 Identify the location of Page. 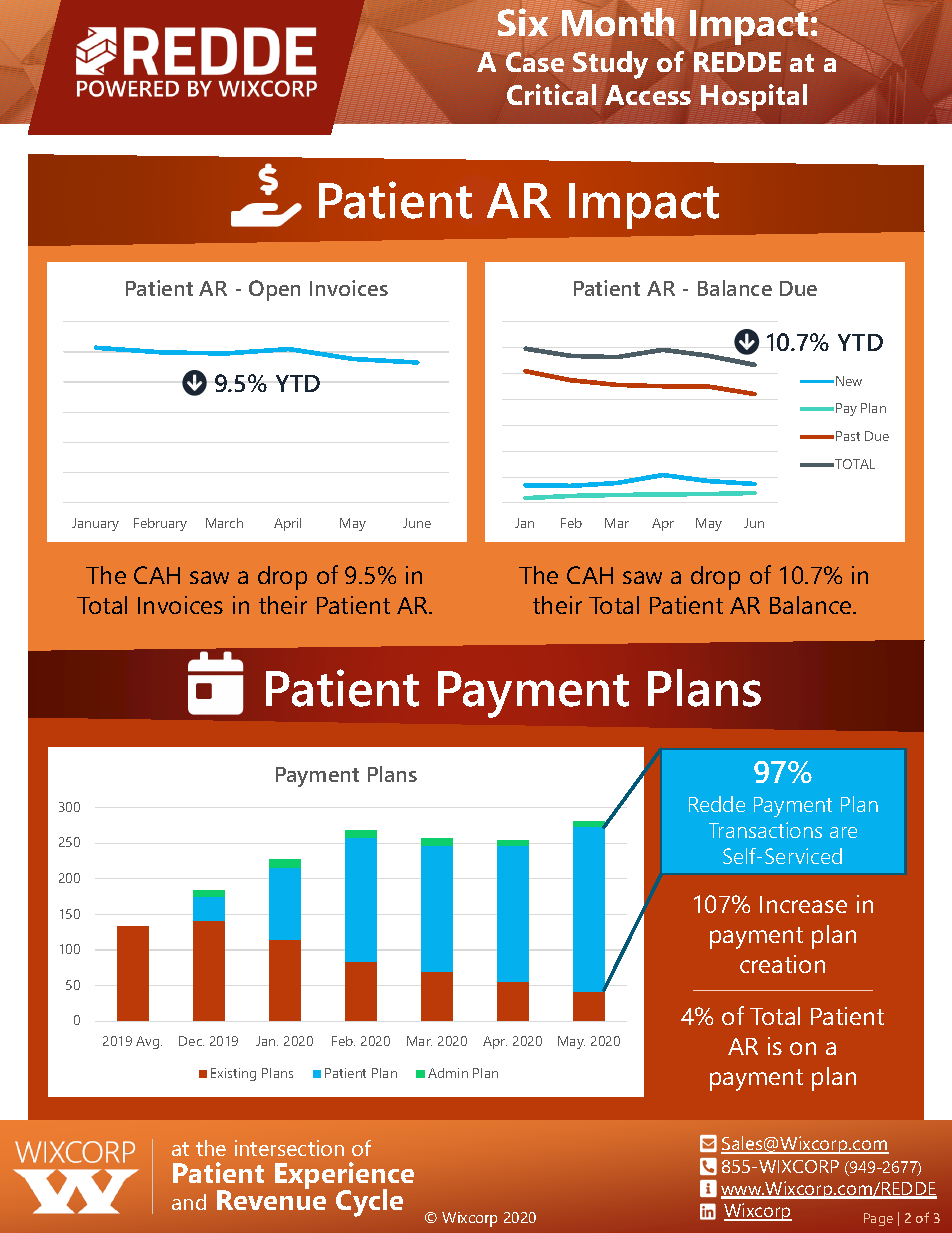
(878, 1219).
